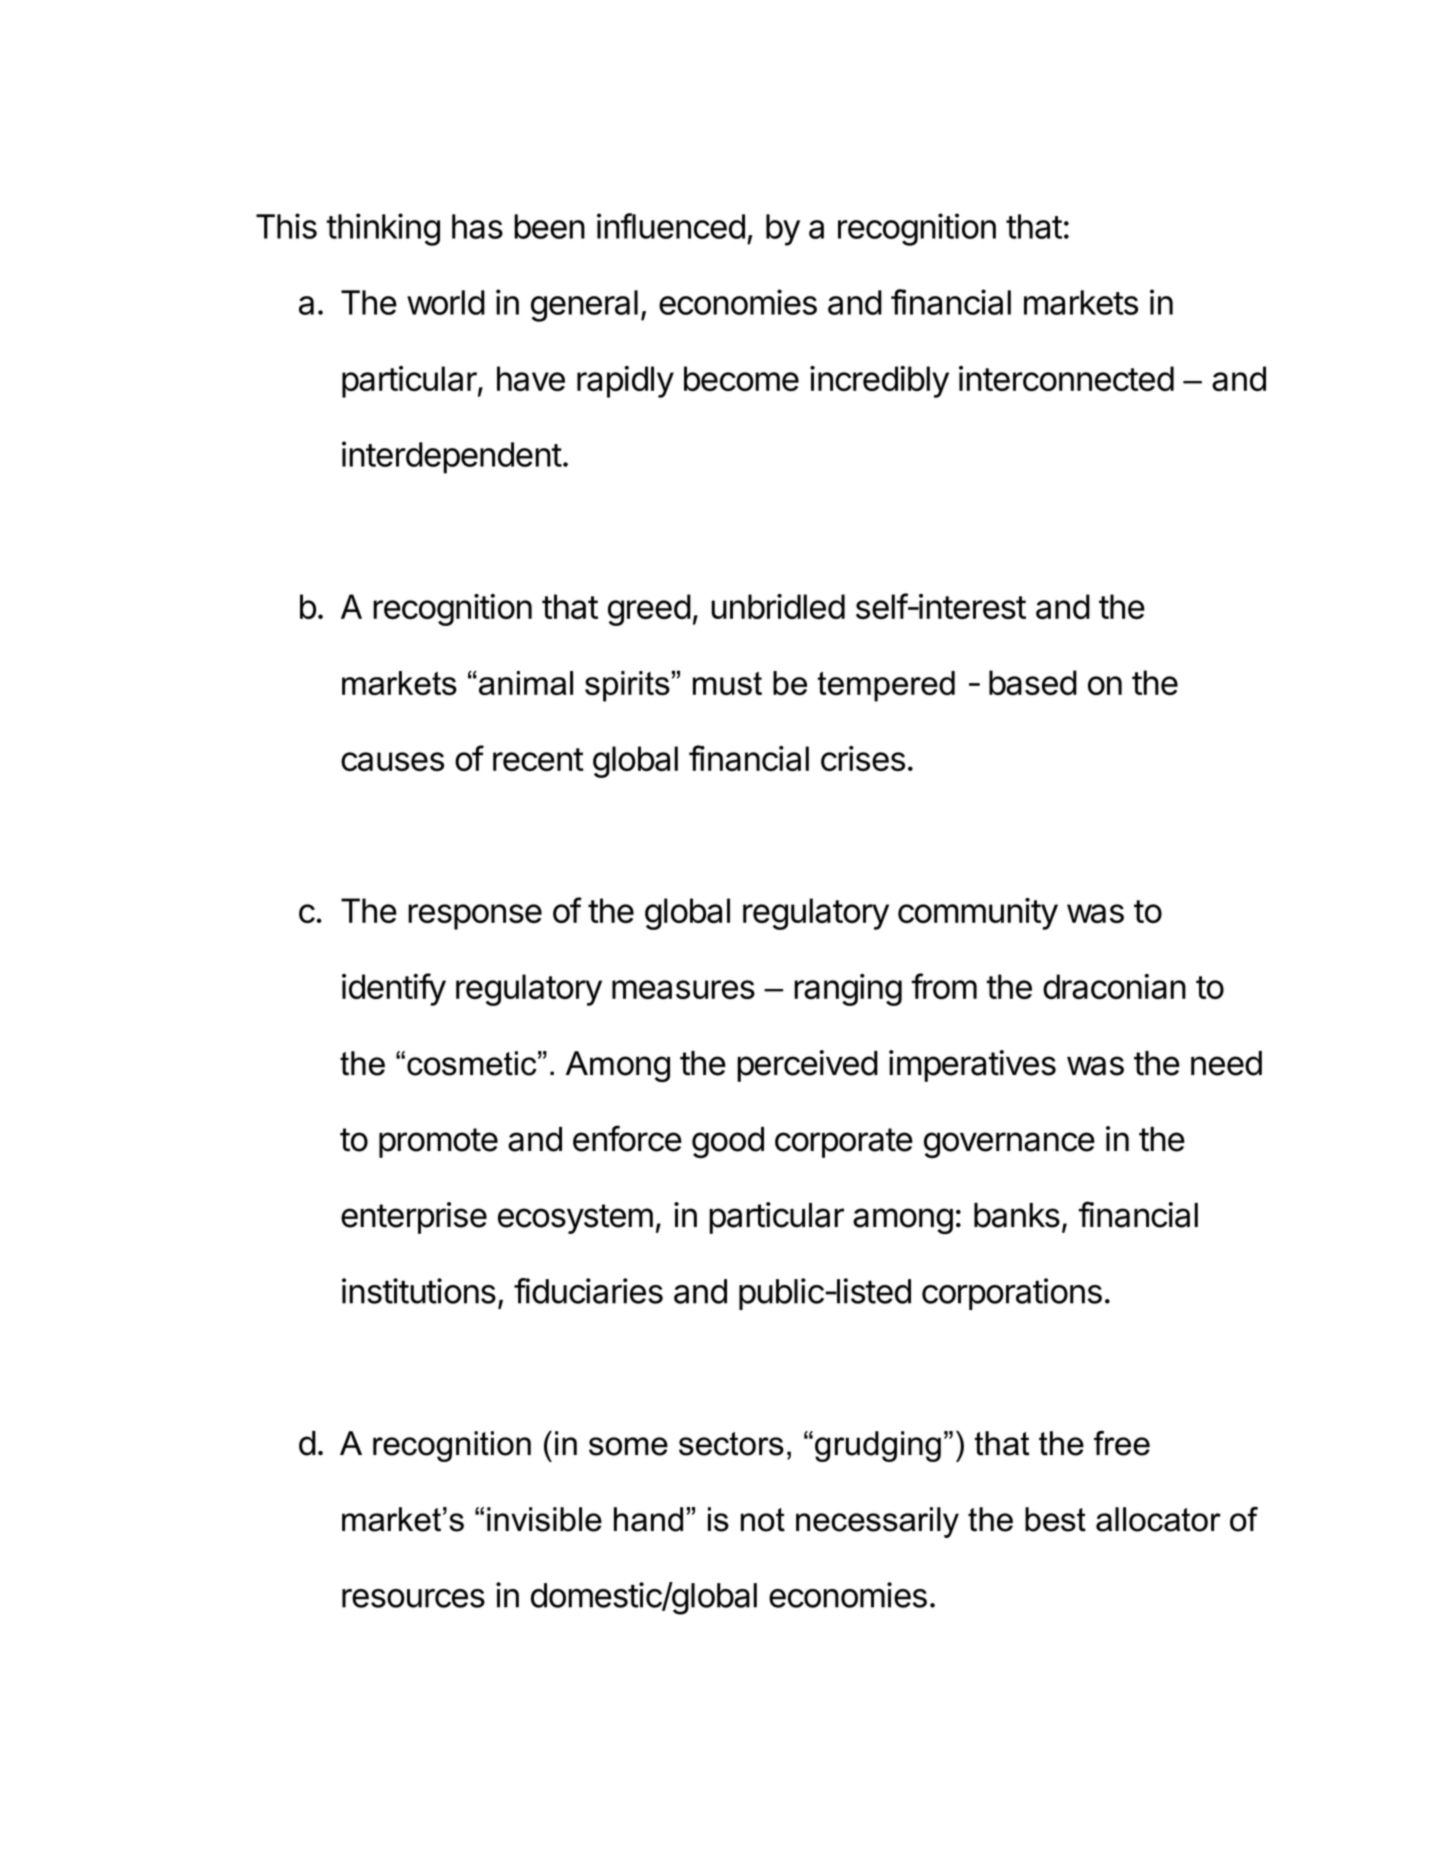  What do you see at coordinates (671, 226) in the document?
I see `influenced` at bounding box center [671, 226].
